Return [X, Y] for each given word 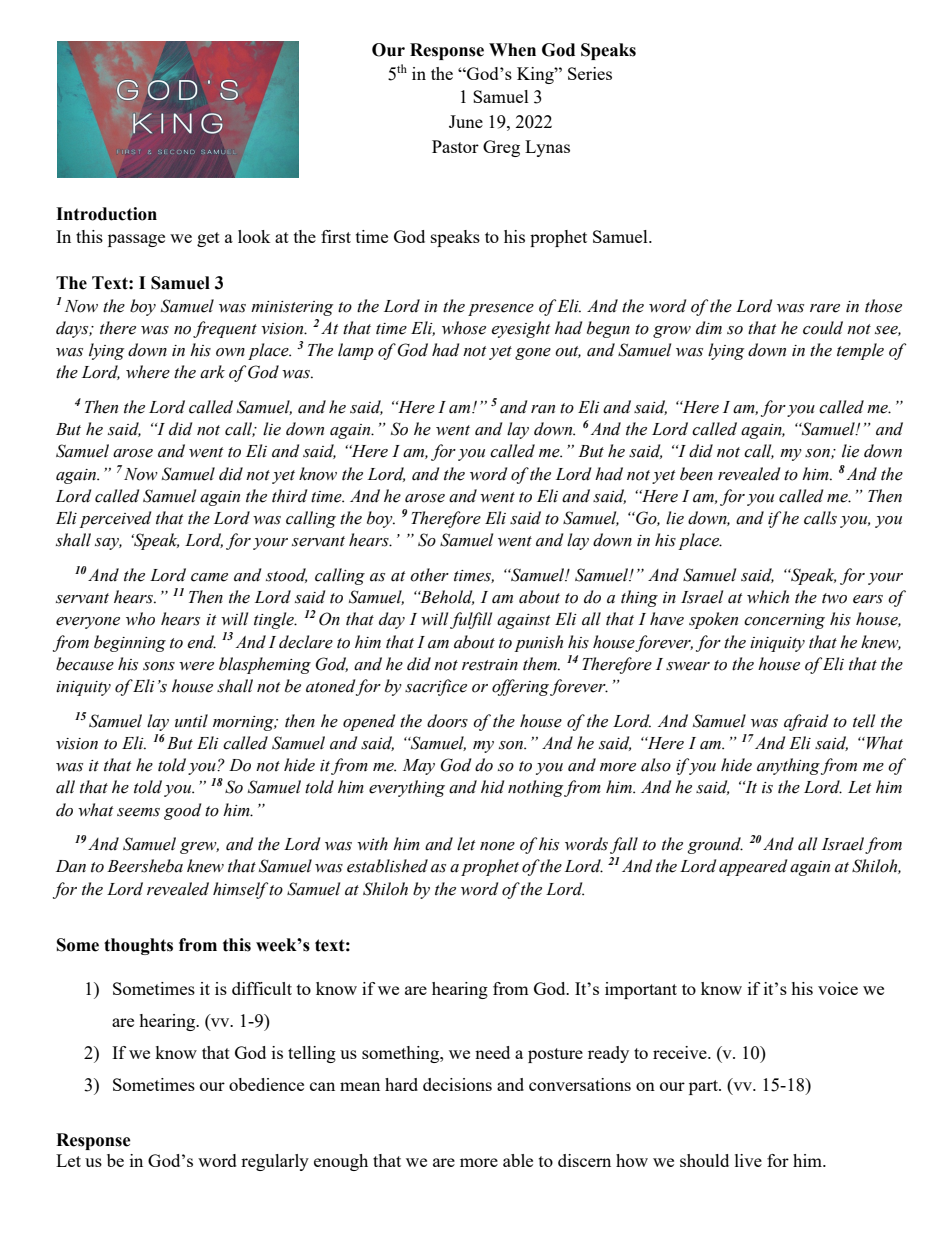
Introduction [106, 214]
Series [590, 73]
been [696, 474]
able [518, 1160]
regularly [275, 1162]
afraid [806, 722]
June [466, 121]
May [419, 767]
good [182, 811]
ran [543, 409]
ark [212, 372]
